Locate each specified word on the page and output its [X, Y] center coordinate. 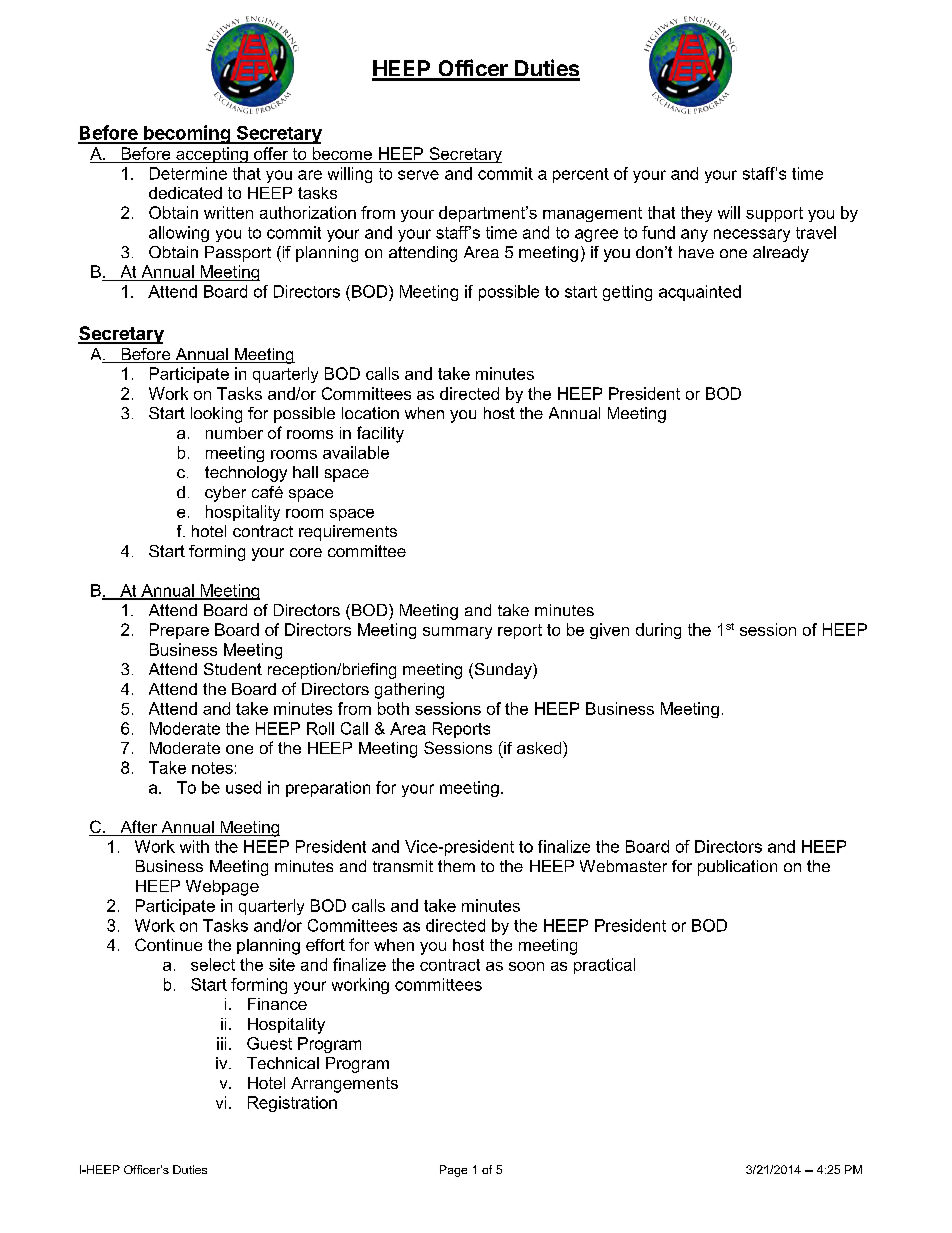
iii [221, 1043]
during [658, 631]
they [696, 214]
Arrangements [344, 1085]
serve [418, 175]
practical [604, 966]
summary [457, 633]
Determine [188, 173]
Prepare [179, 631]
